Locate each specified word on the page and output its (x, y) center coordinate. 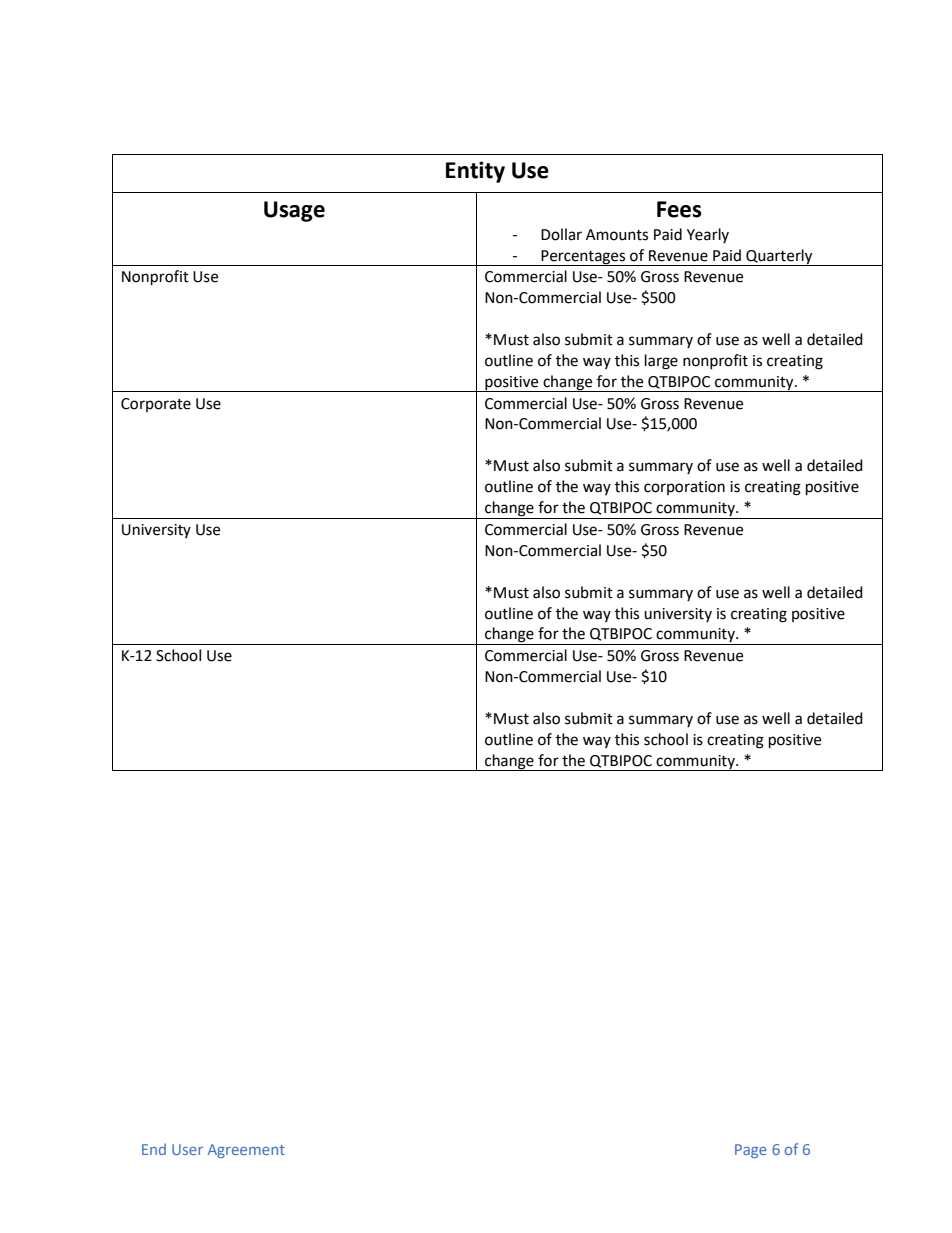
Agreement (246, 1151)
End (154, 1149)
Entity (475, 172)
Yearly (708, 235)
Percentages (583, 258)
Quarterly (779, 257)
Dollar (561, 234)
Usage (294, 211)
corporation (684, 488)
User (187, 1149)
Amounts (617, 235)
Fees (679, 209)
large (661, 362)
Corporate (156, 405)
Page (751, 1151)
